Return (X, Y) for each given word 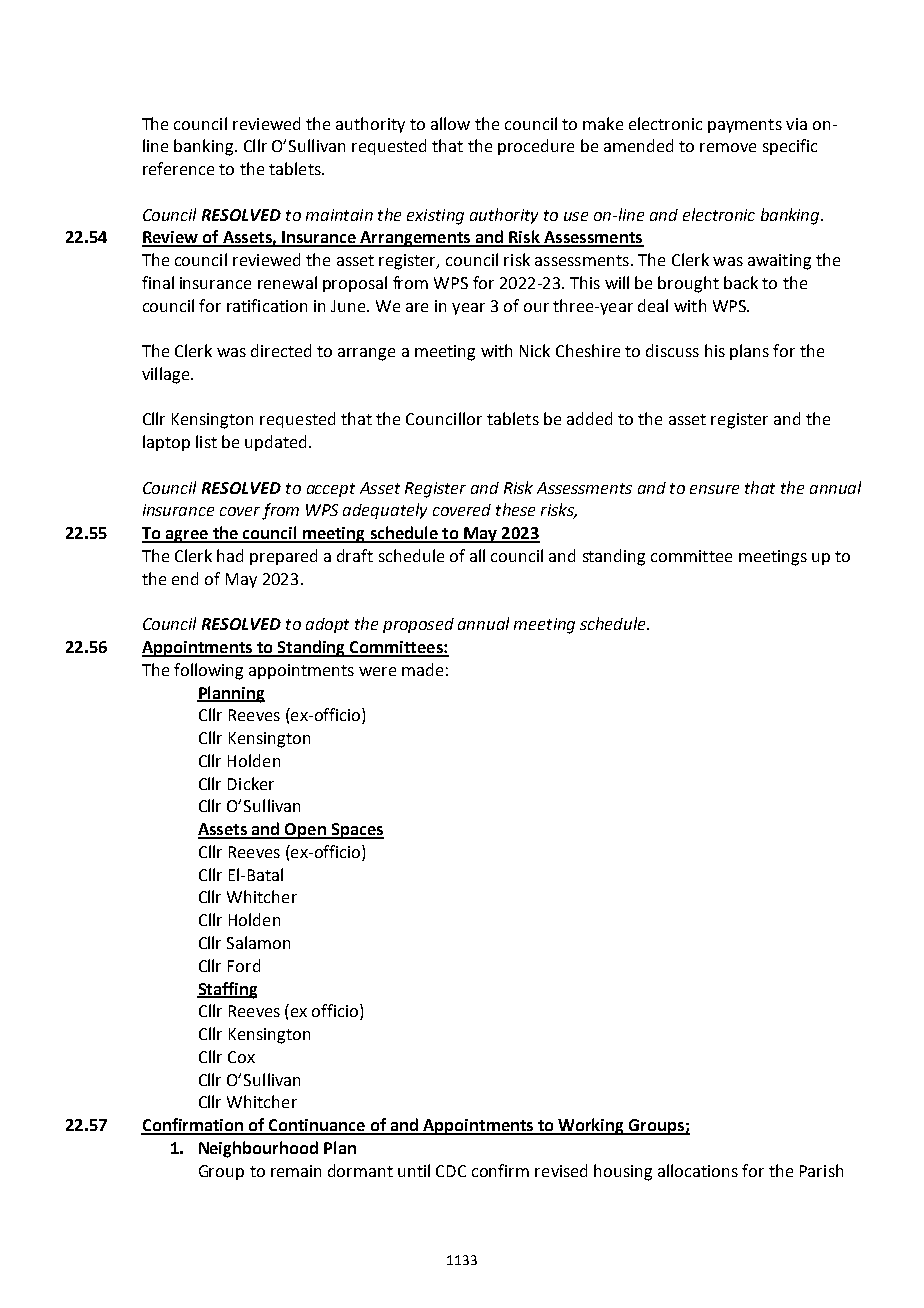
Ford (244, 965)
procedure (536, 147)
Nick (535, 350)
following (208, 671)
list (206, 441)
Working (592, 1126)
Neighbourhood (258, 1149)
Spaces (356, 831)
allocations (698, 1170)
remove (728, 147)
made (422, 669)
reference (178, 168)
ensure (714, 489)
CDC (451, 1171)
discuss (672, 350)
